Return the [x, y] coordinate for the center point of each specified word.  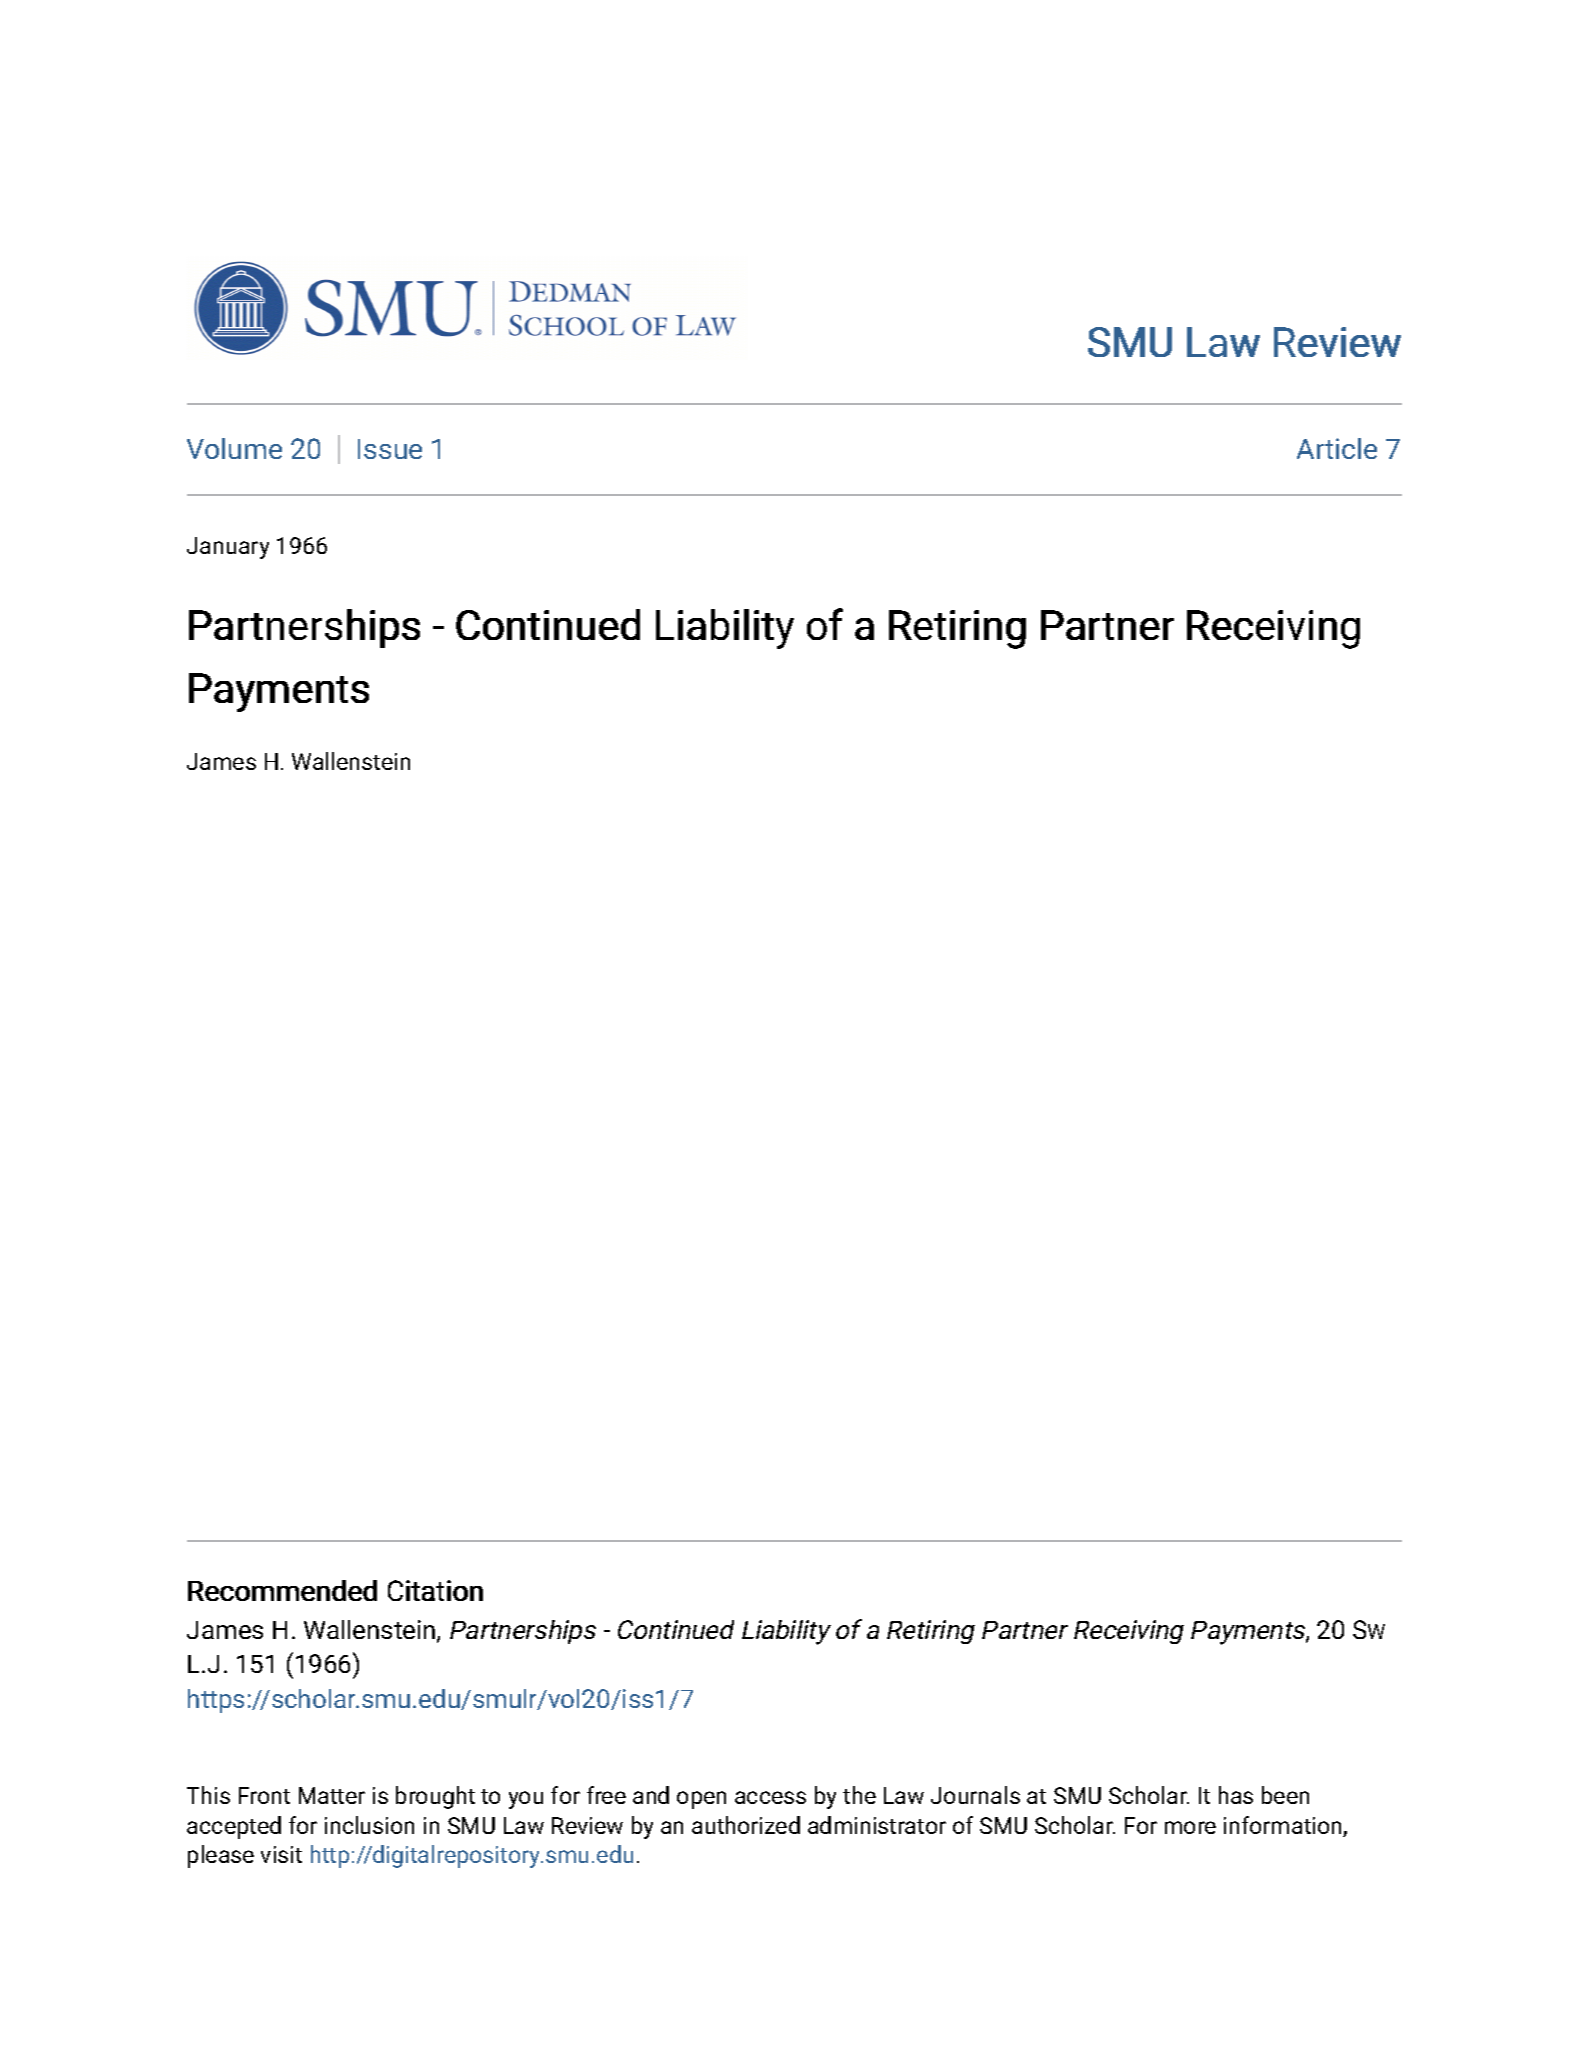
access [770, 1797]
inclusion [369, 1825]
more [1190, 1827]
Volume [234, 448]
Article [1337, 448]
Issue [390, 449]
